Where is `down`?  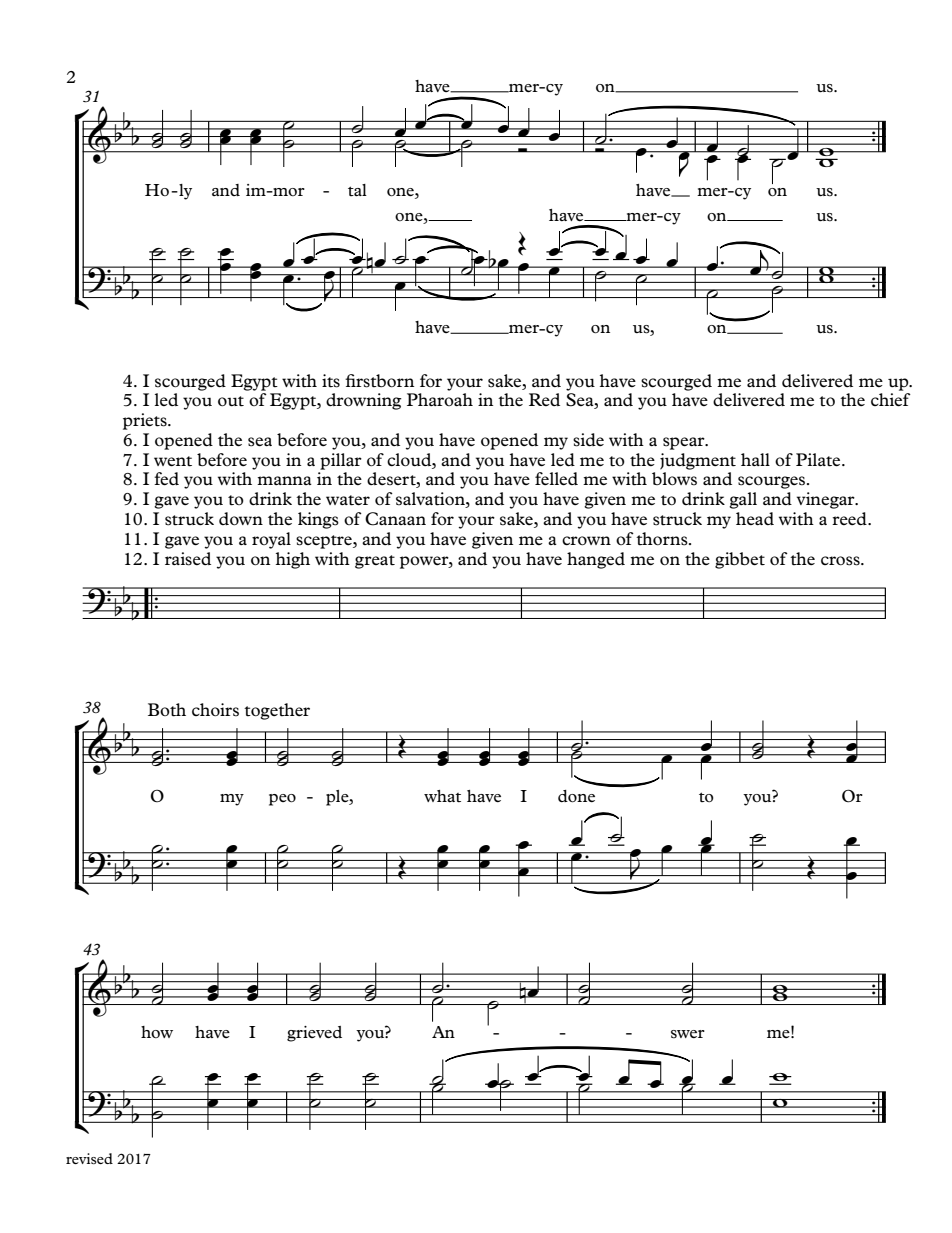 down is located at coordinates (241, 518).
